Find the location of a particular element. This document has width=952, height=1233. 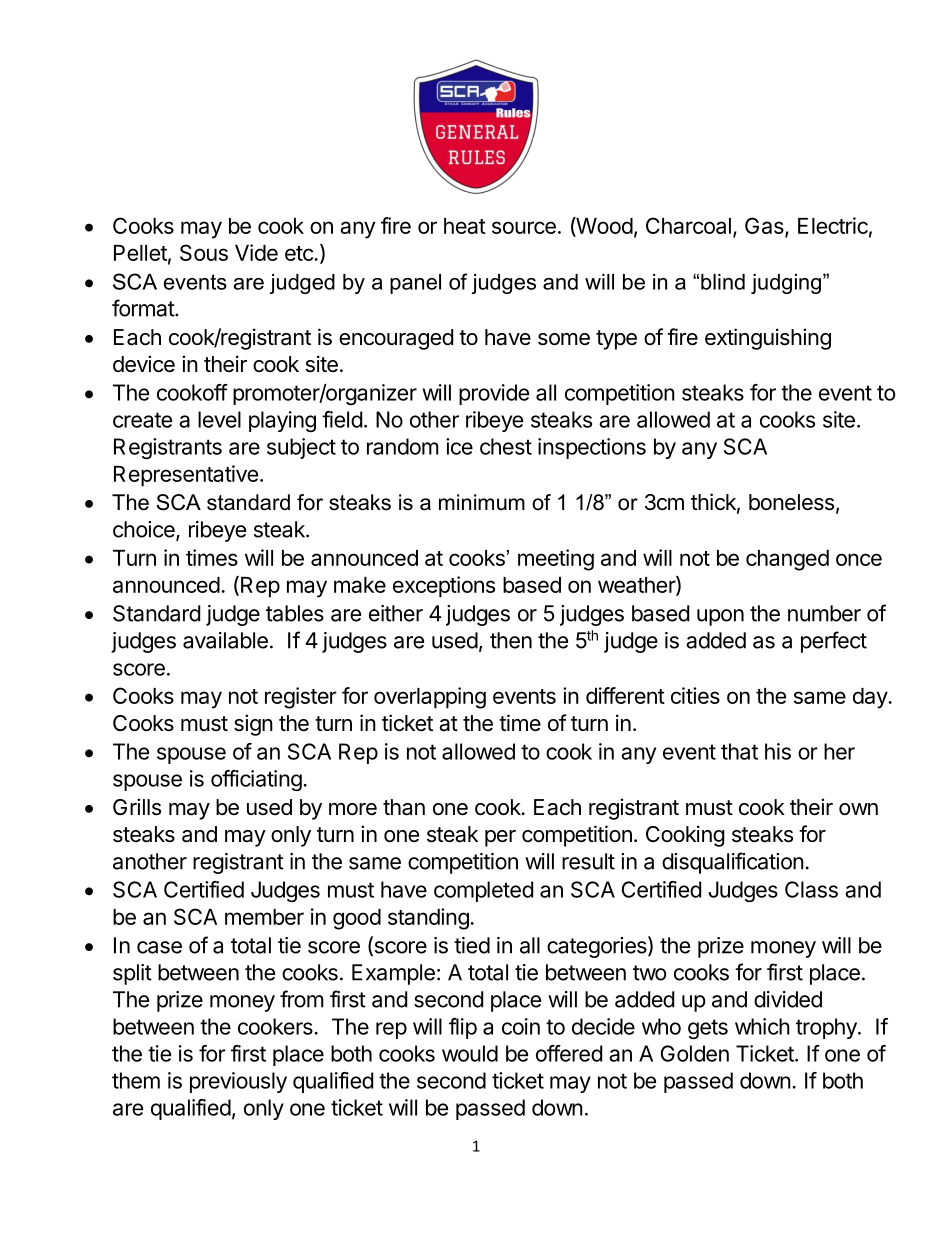

extinguishing is located at coordinates (768, 339).
